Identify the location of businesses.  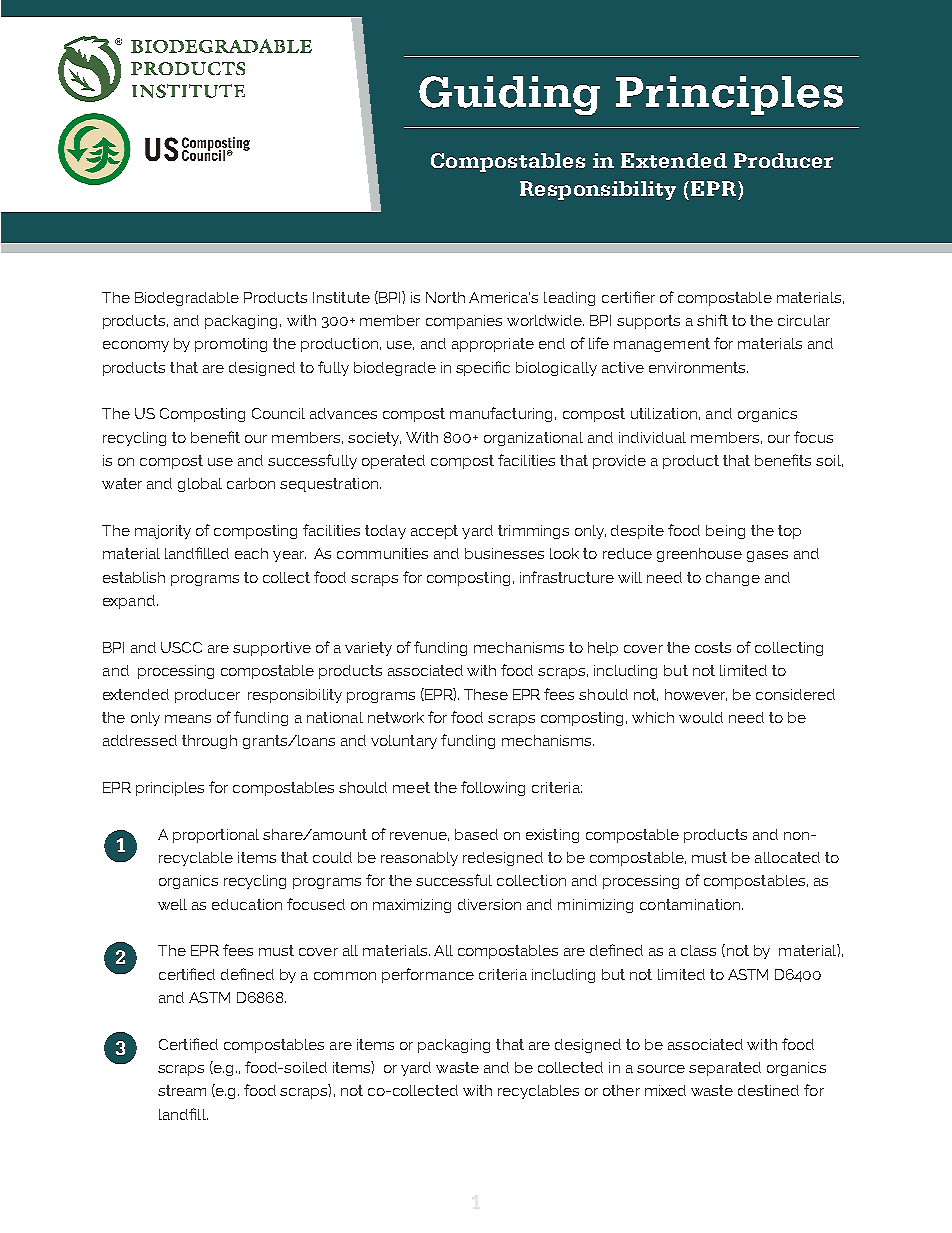
(504, 553).
